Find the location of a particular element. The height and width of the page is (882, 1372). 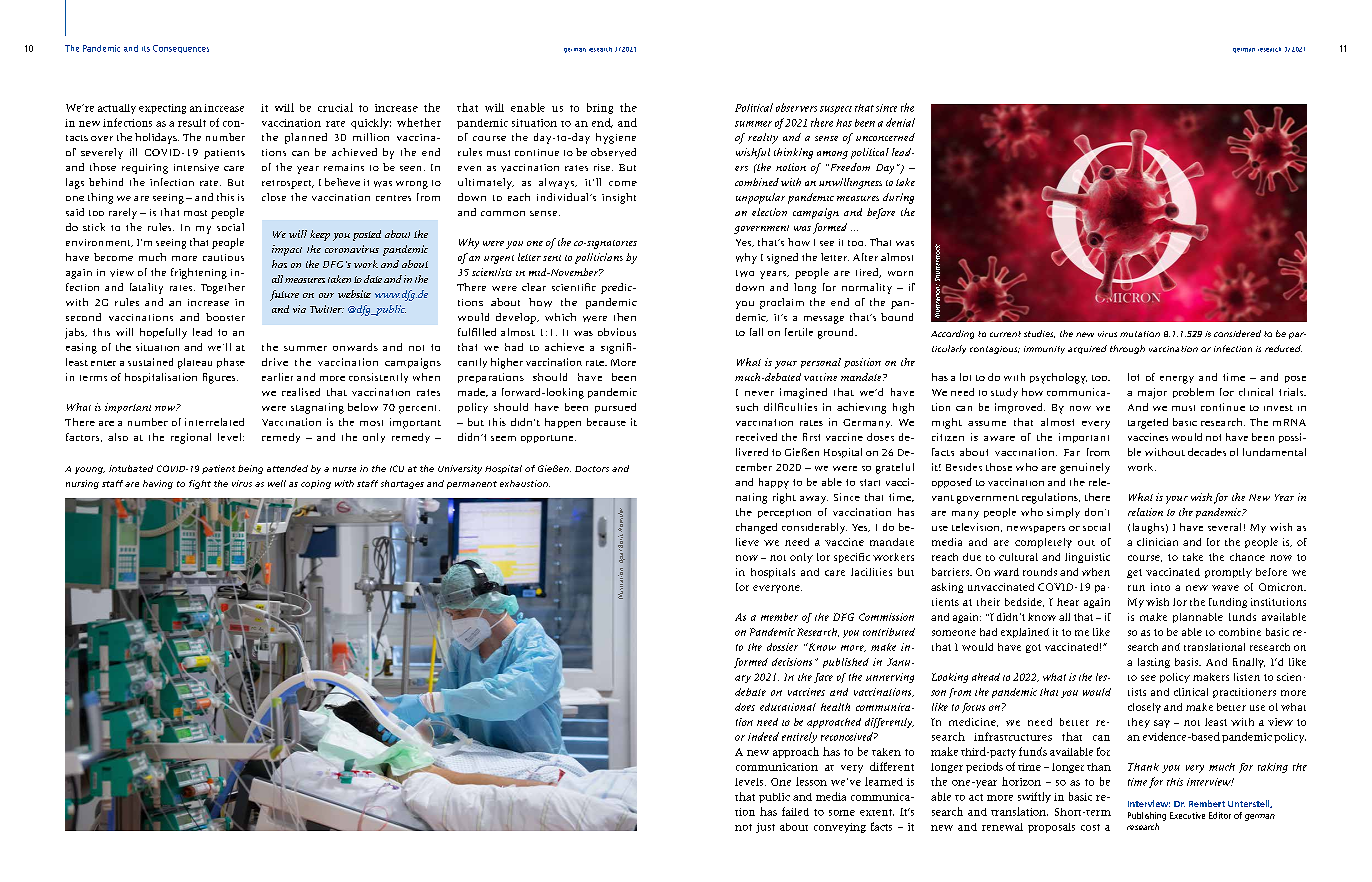

bring is located at coordinates (600, 108).
